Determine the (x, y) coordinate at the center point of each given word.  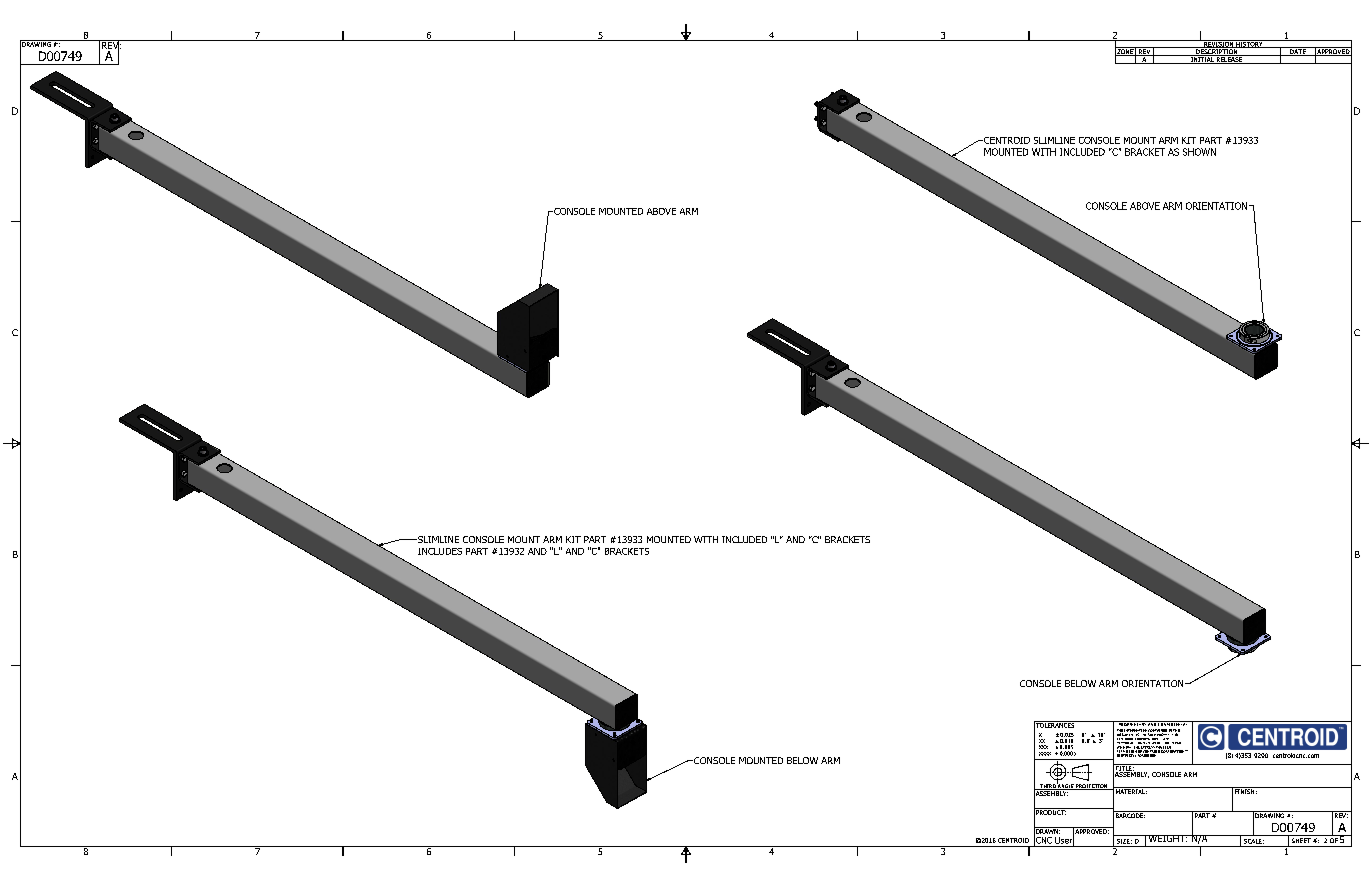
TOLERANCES (1055, 725)
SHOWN (1199, 152)
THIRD (1047, 787)
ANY (1165, 739)
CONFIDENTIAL (1173, 723)
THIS (1176, 731)
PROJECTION (1092, 787)
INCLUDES (440, 551)
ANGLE (1066, 786)
